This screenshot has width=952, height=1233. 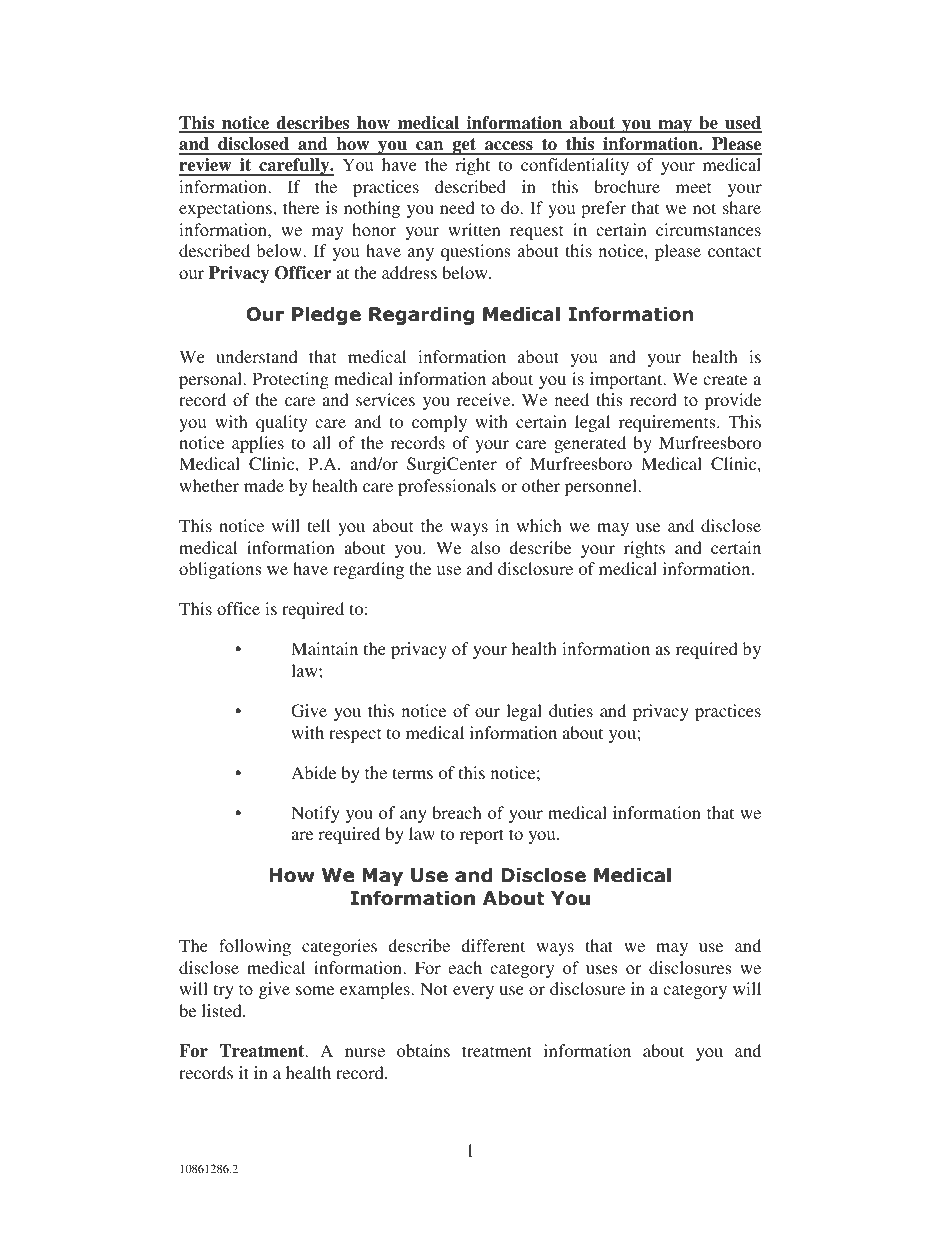 What do you see at coordinates (485, 547) in the screenshot?
I see `also` at bounding box center [485, 547].
